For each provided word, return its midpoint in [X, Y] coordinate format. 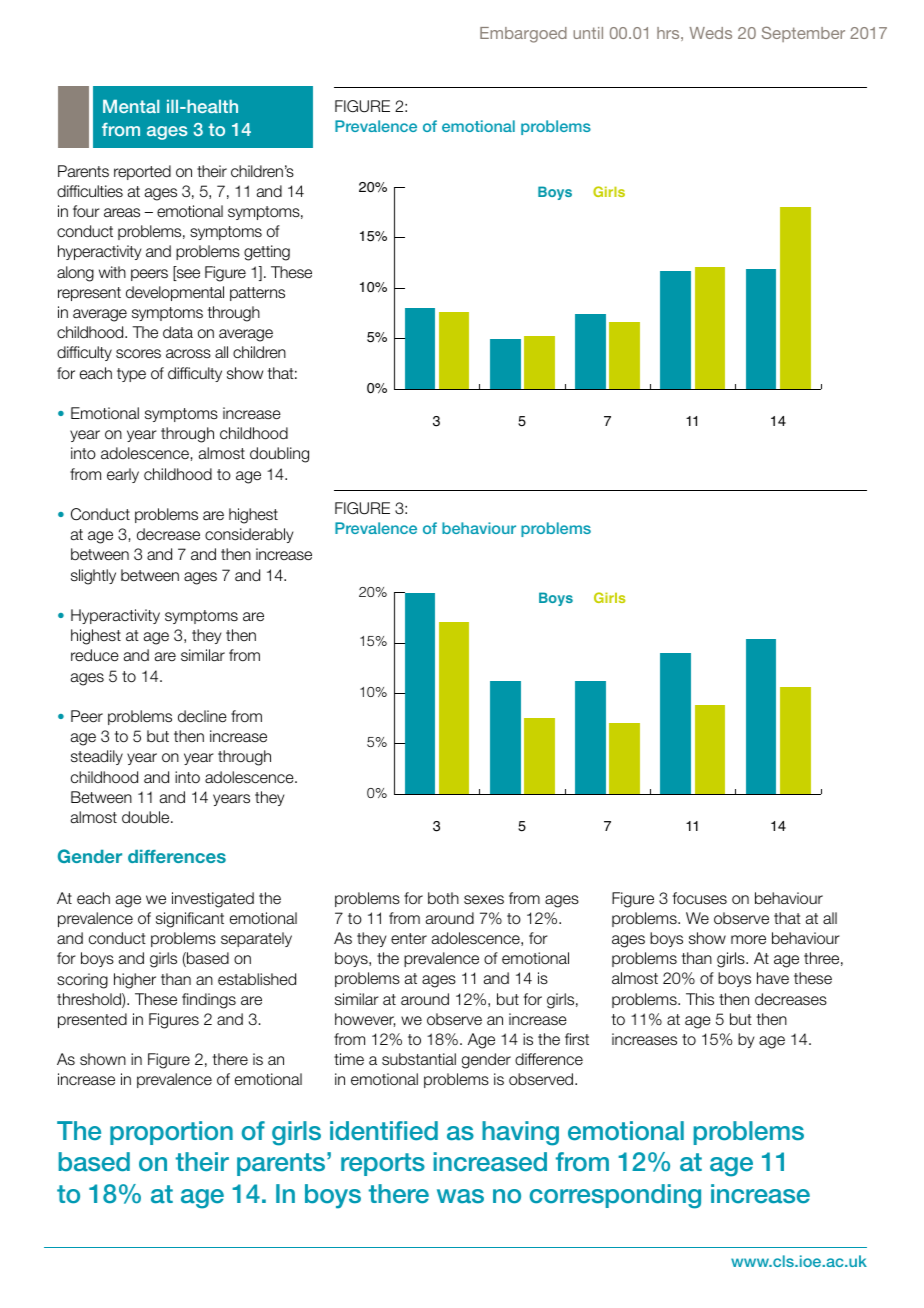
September [803, 34]
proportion [171, 1133]
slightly [93, 577]
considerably [249, 535]
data [178, 332]
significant [190, 920]
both [443, 898]
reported [142, 172]
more [748, 940]
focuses [700, 898]
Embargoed [523, 35]
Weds [711, 33]
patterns [257, 294]
